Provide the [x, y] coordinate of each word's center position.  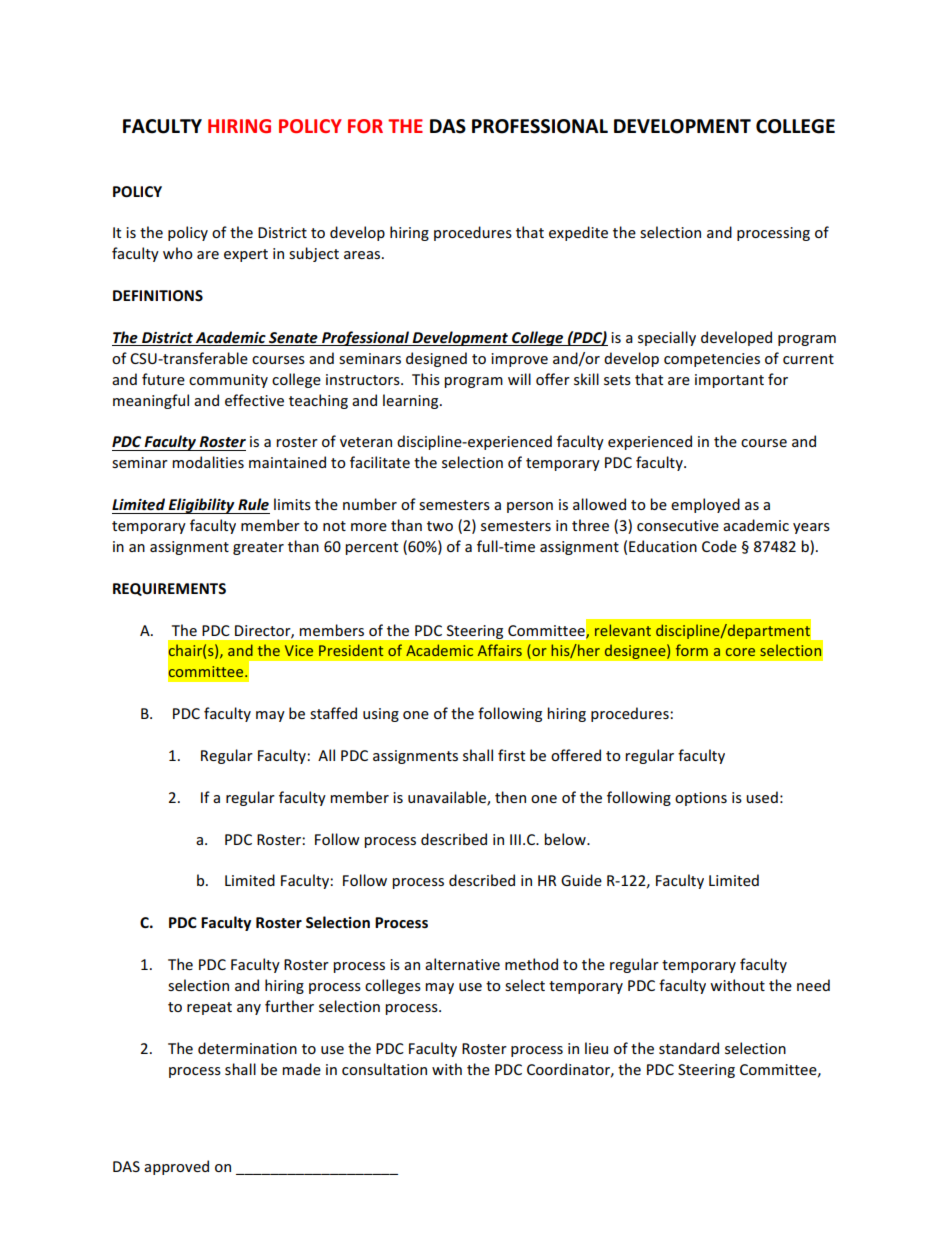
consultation [384, 1069]
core [740, 652]
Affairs [500, 650]
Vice [299, 650]
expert [246, 255]
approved [176, 1167]
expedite [578, 233]
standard [689, 1048]
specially [667, 338]
